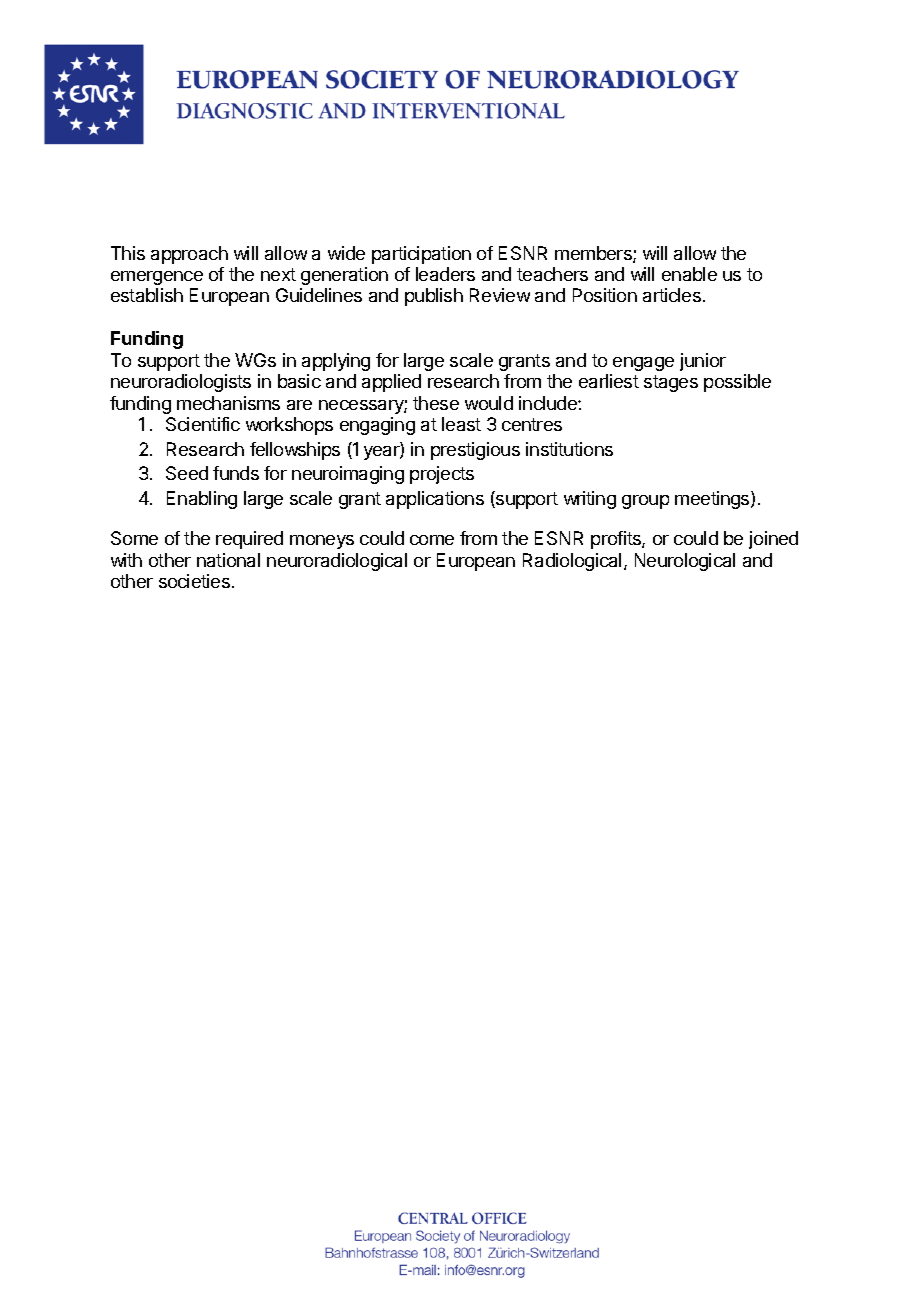  I want to click on enable, so click(689, 274).
